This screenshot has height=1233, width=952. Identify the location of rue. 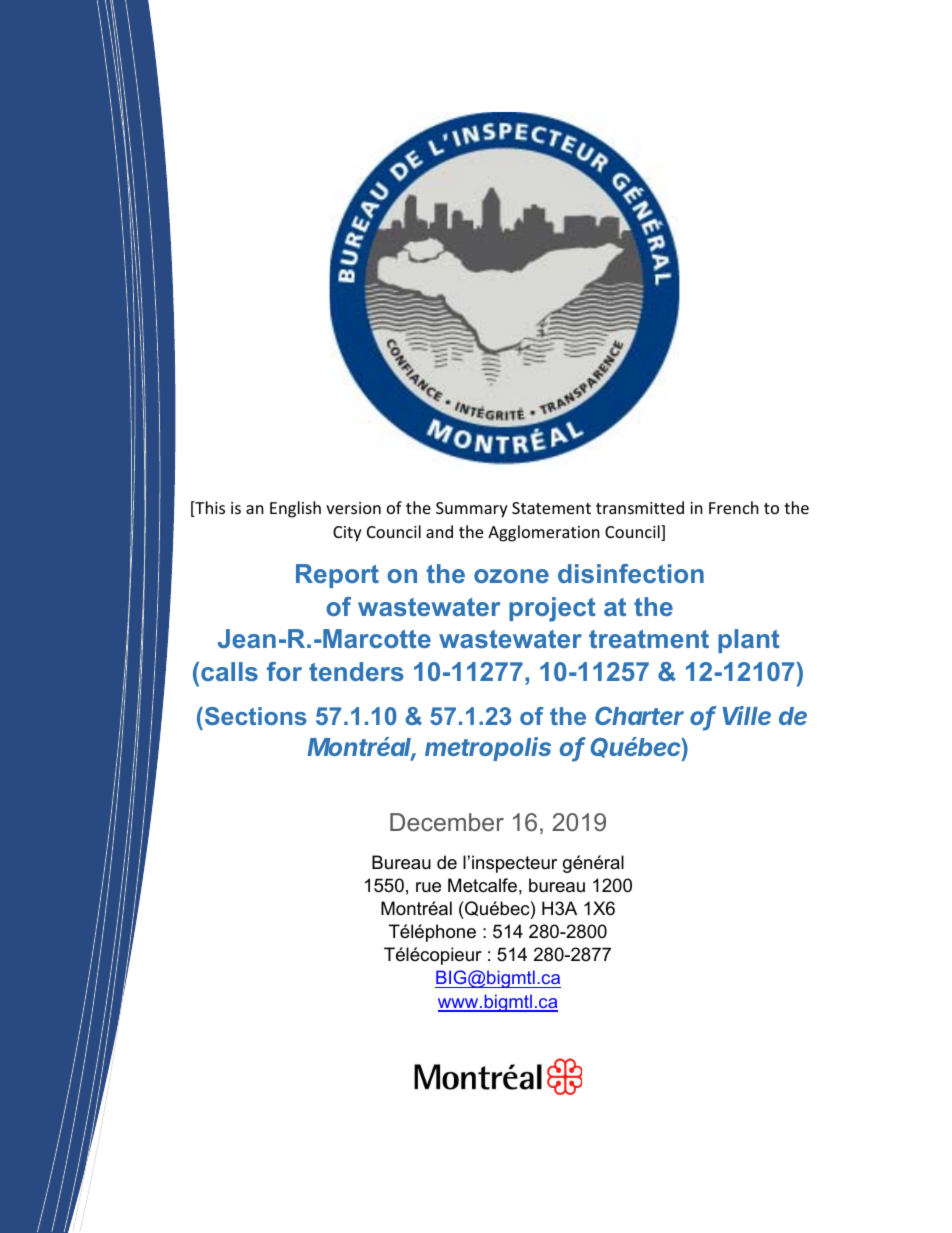
(428, 887).
